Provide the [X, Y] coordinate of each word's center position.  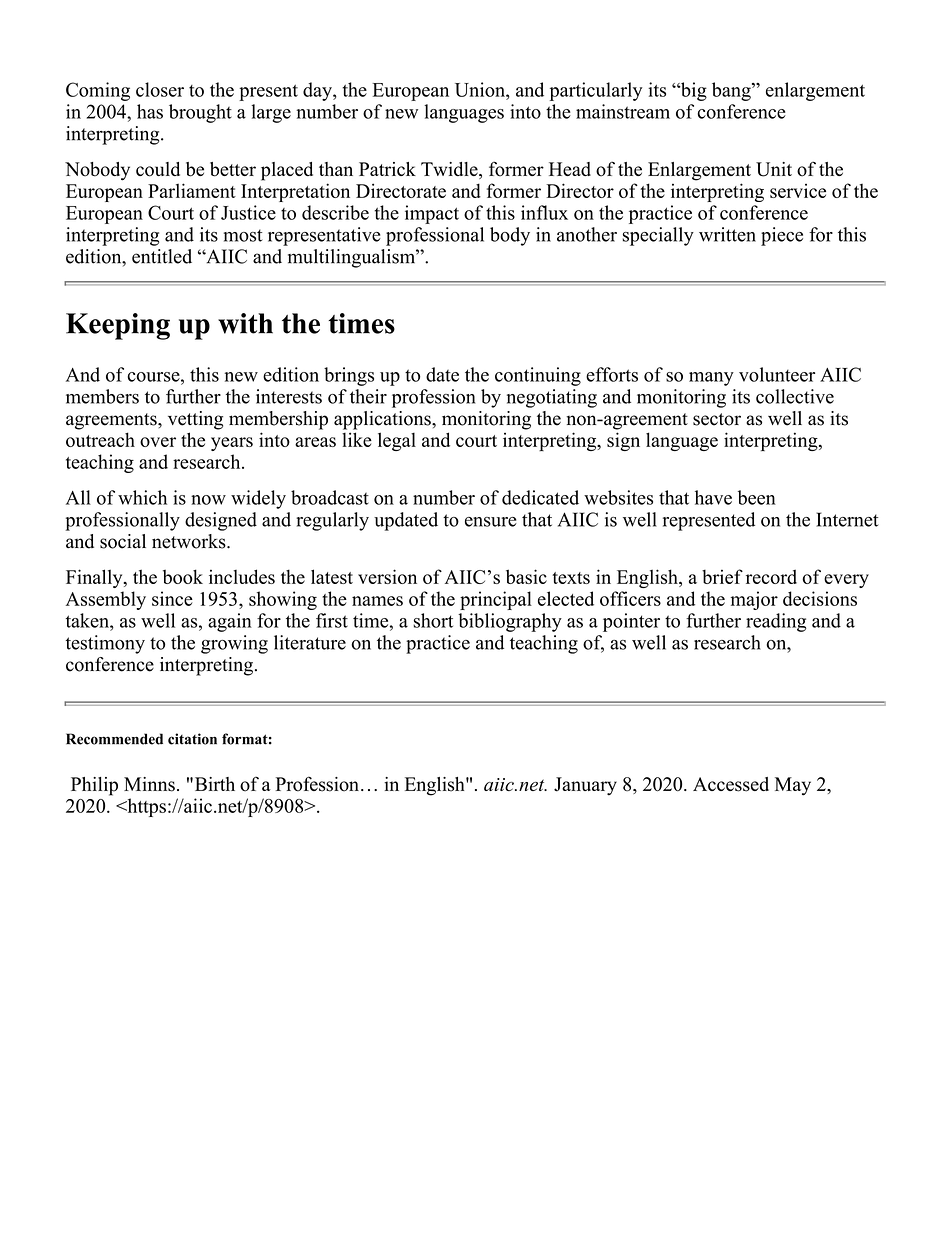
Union [481, 89]
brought [200, 113]
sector [717, 419]
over [158, 442]
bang [732, 91]
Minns [149, 784]
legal [397, 441]
